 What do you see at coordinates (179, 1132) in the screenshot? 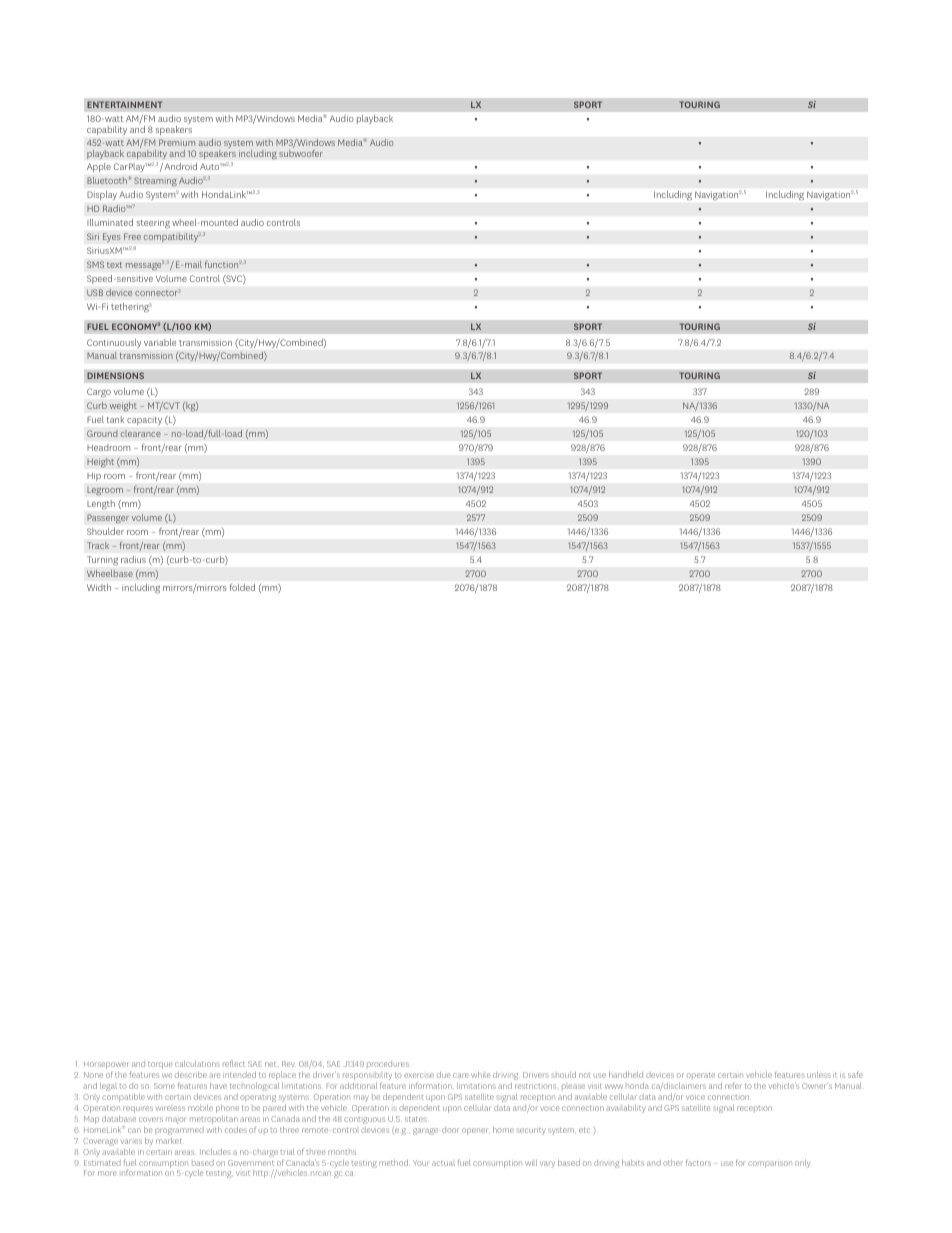
I see `programmed` at bounding box center [179, 1132].
